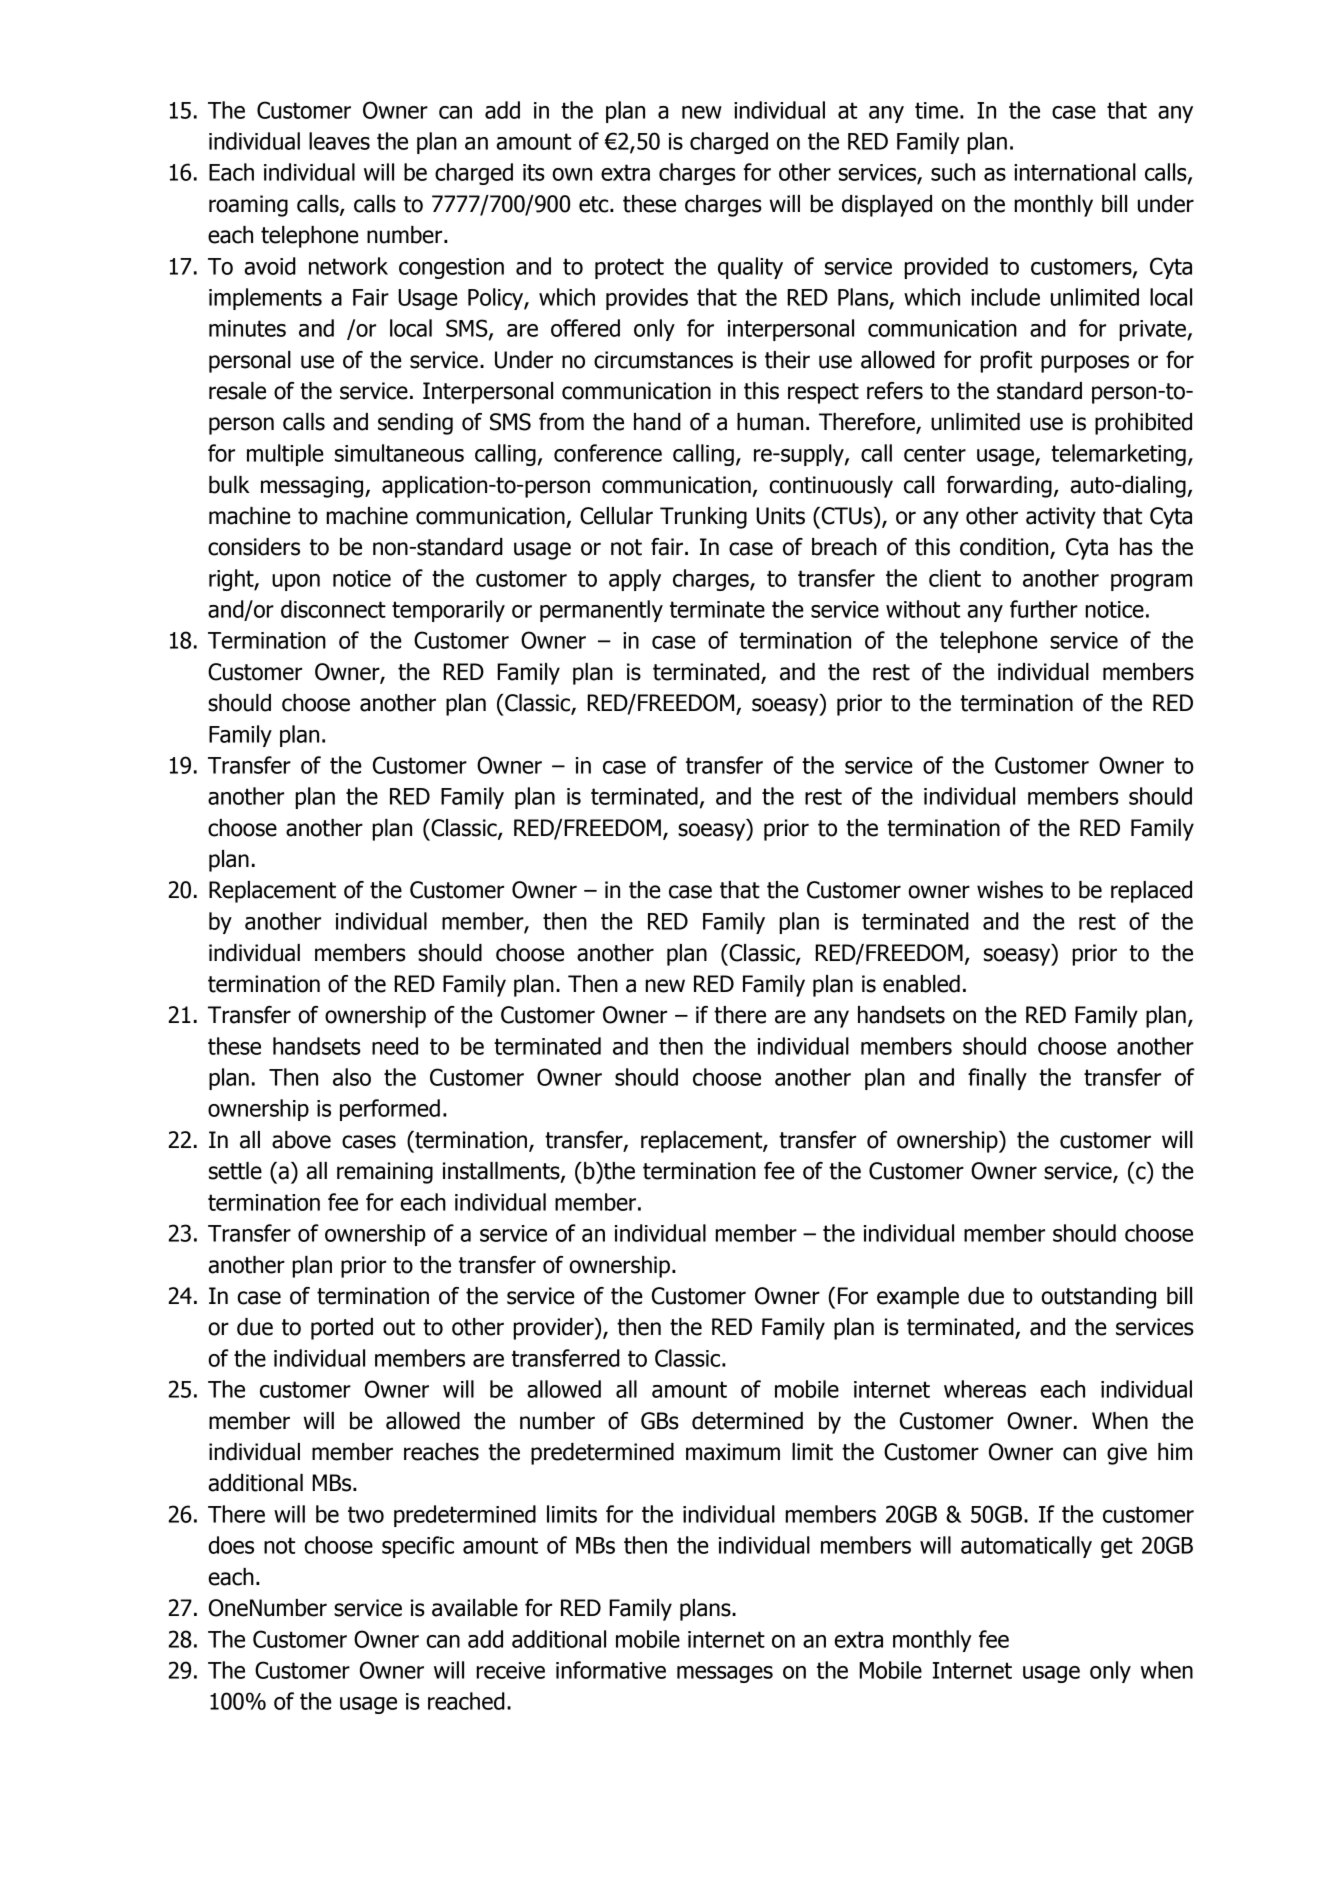 The height and width of the document is (1892, 1337). What do you see at coordinates (395, 1046) in the document?
I see `need` at bounding box center [395, 1046].
